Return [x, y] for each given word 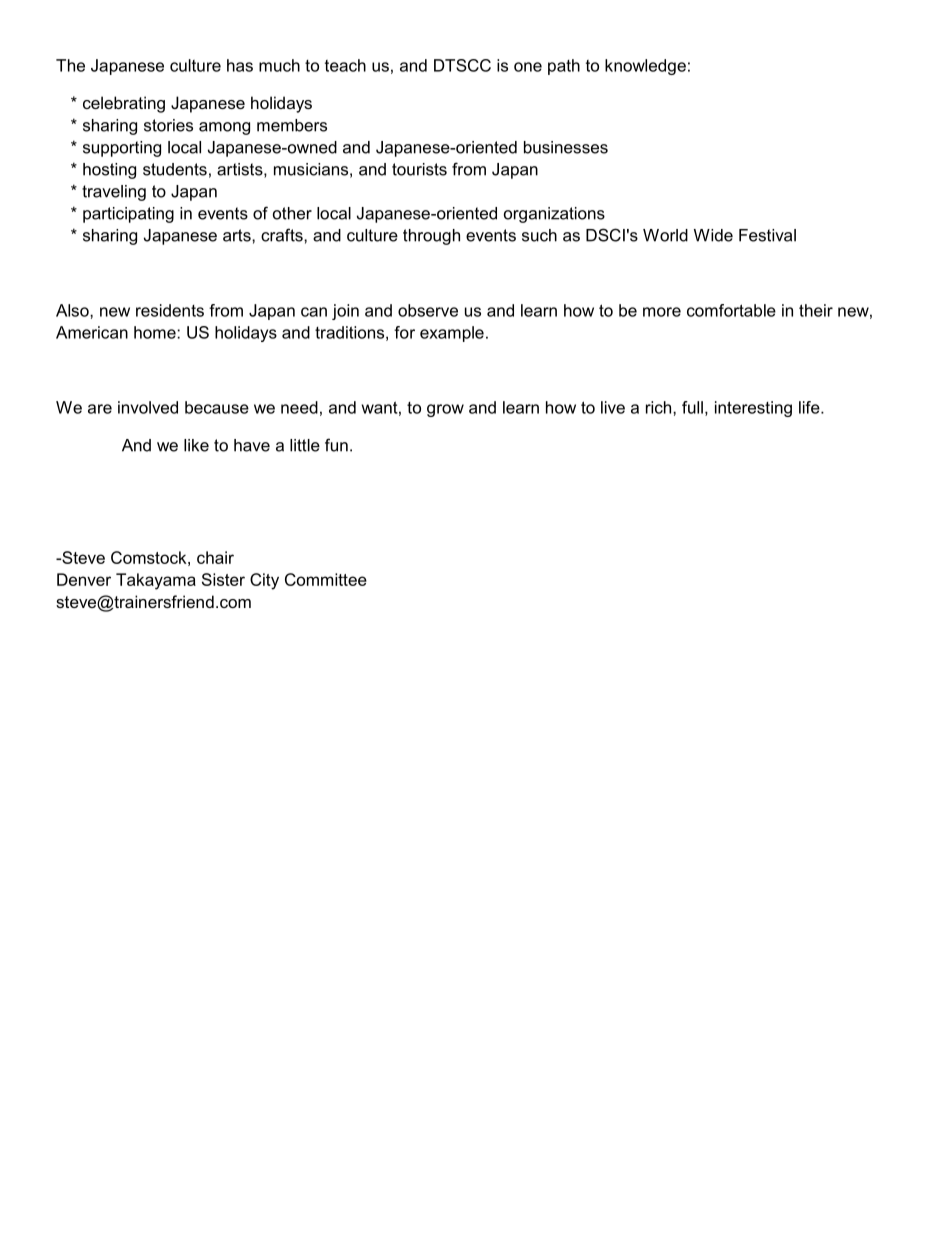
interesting [753, 409]
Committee [326, 579]
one [528, 67]
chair [215, 557]
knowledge [645, 67]
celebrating [124, 104]
